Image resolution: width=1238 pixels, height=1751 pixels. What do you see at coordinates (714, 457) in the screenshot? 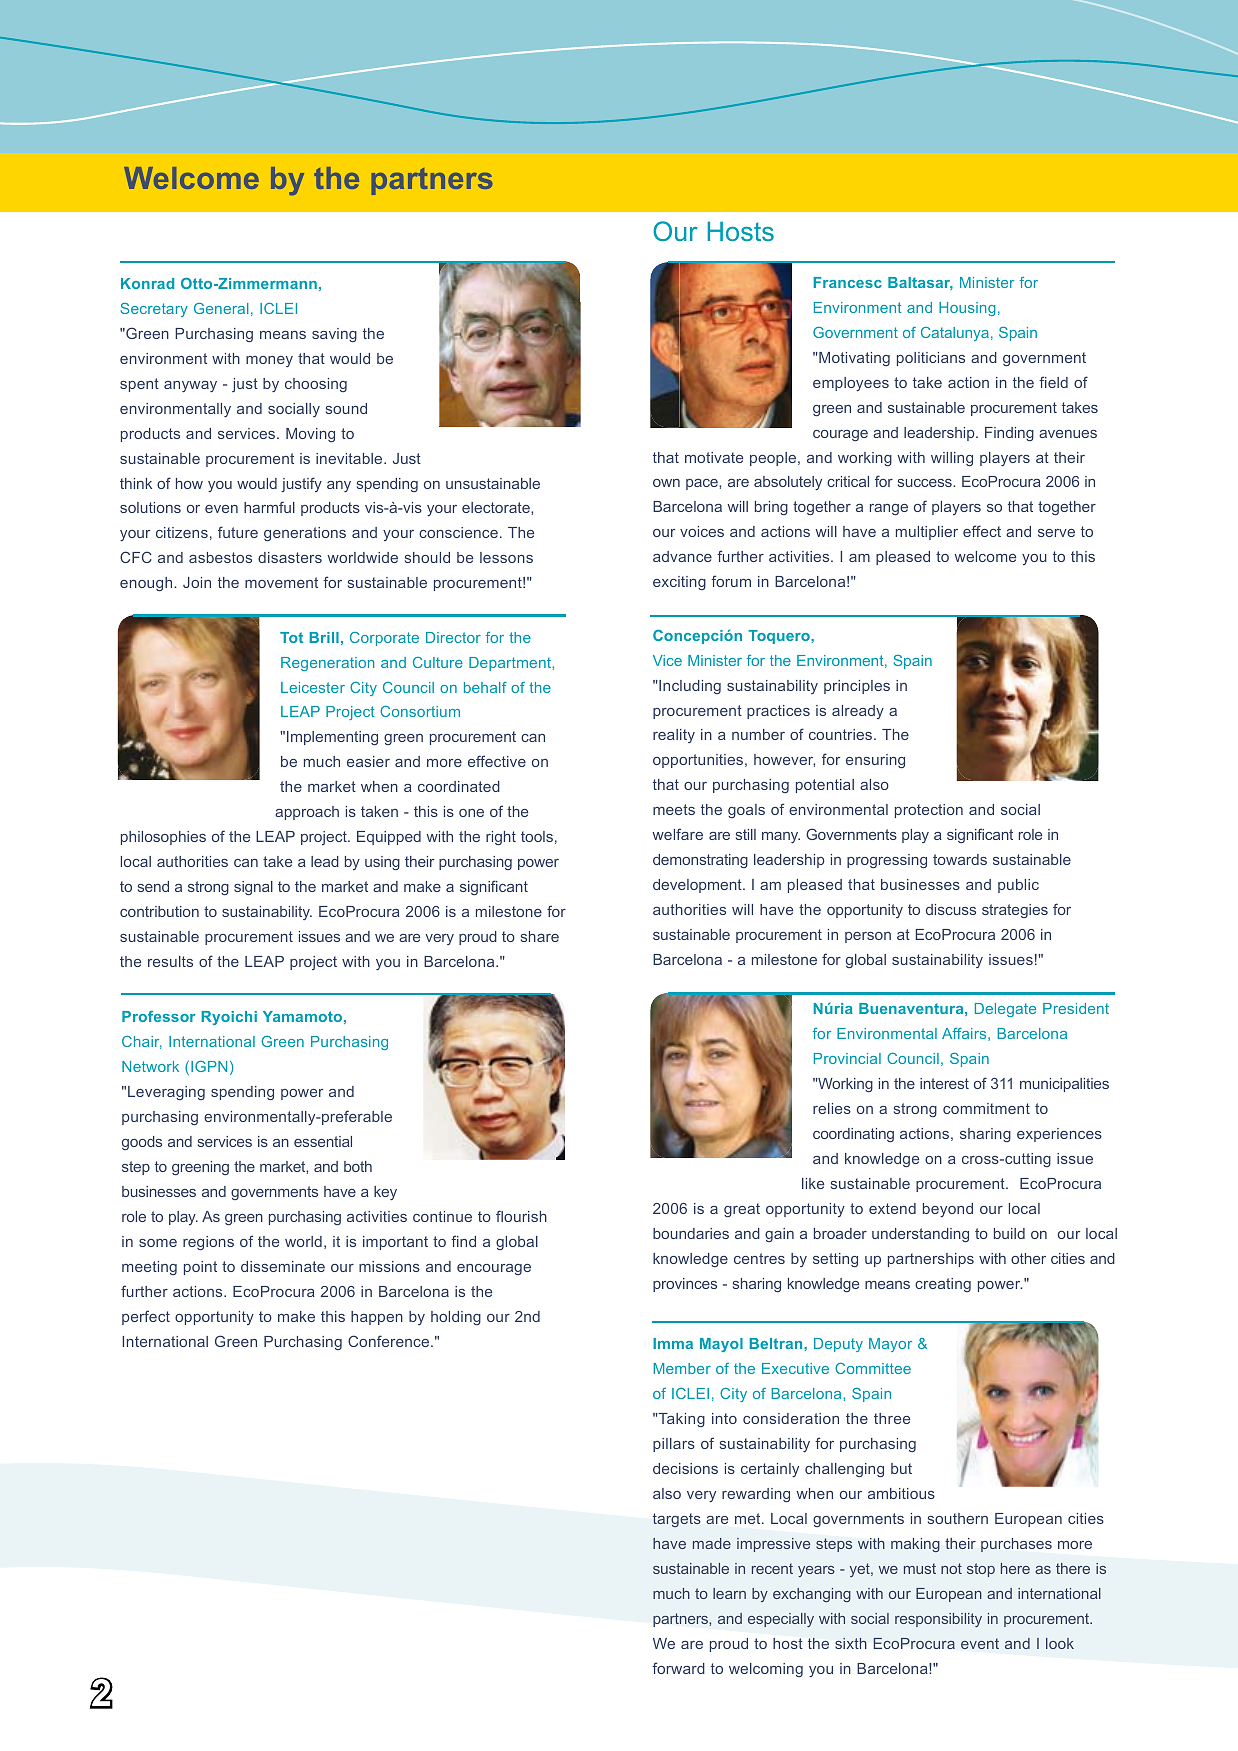
I see `motivate` at bounding box center [714, 457].
